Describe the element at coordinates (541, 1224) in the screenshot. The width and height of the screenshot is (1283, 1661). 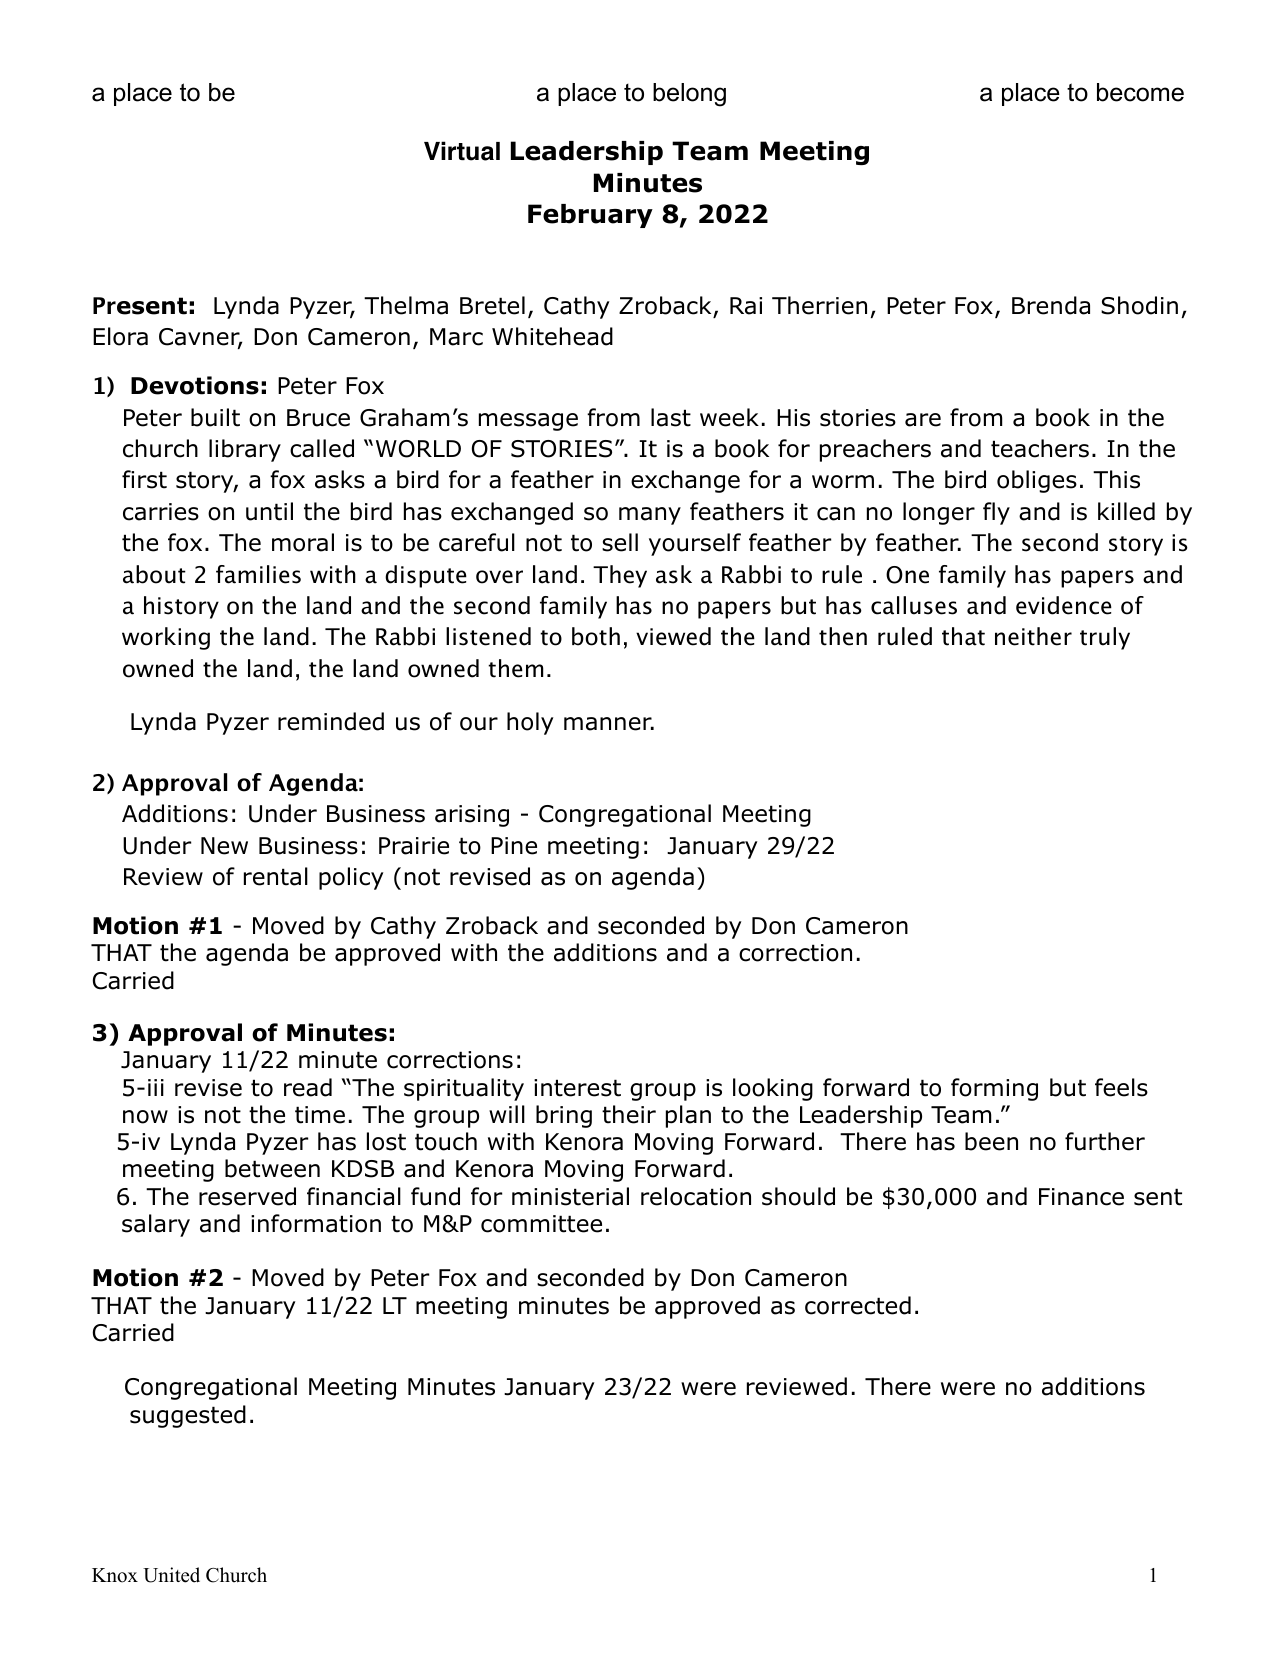
I see `committee` at that location.
